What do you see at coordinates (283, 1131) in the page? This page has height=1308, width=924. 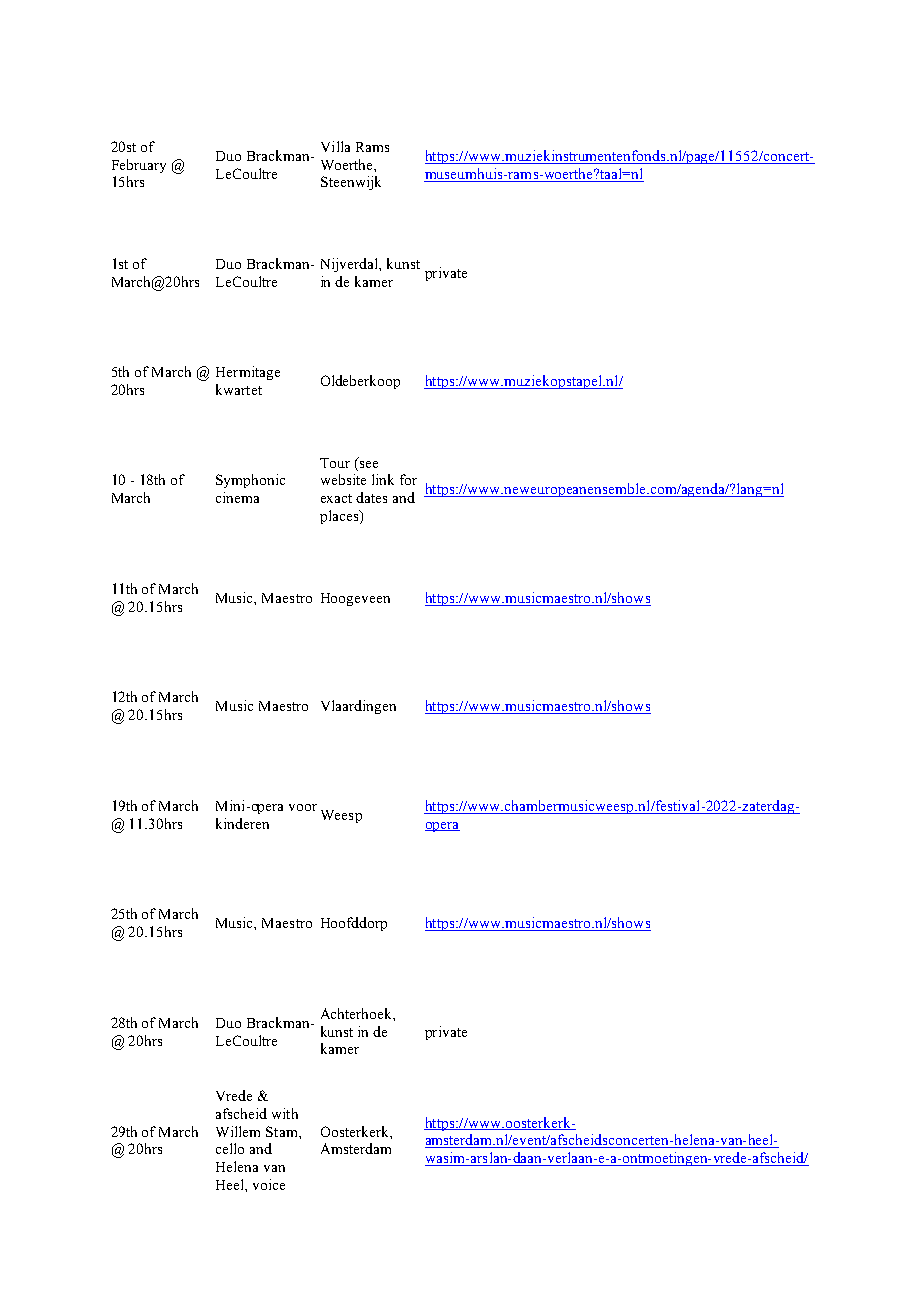 I see `Stam` at bounding box center [283, 1131].
